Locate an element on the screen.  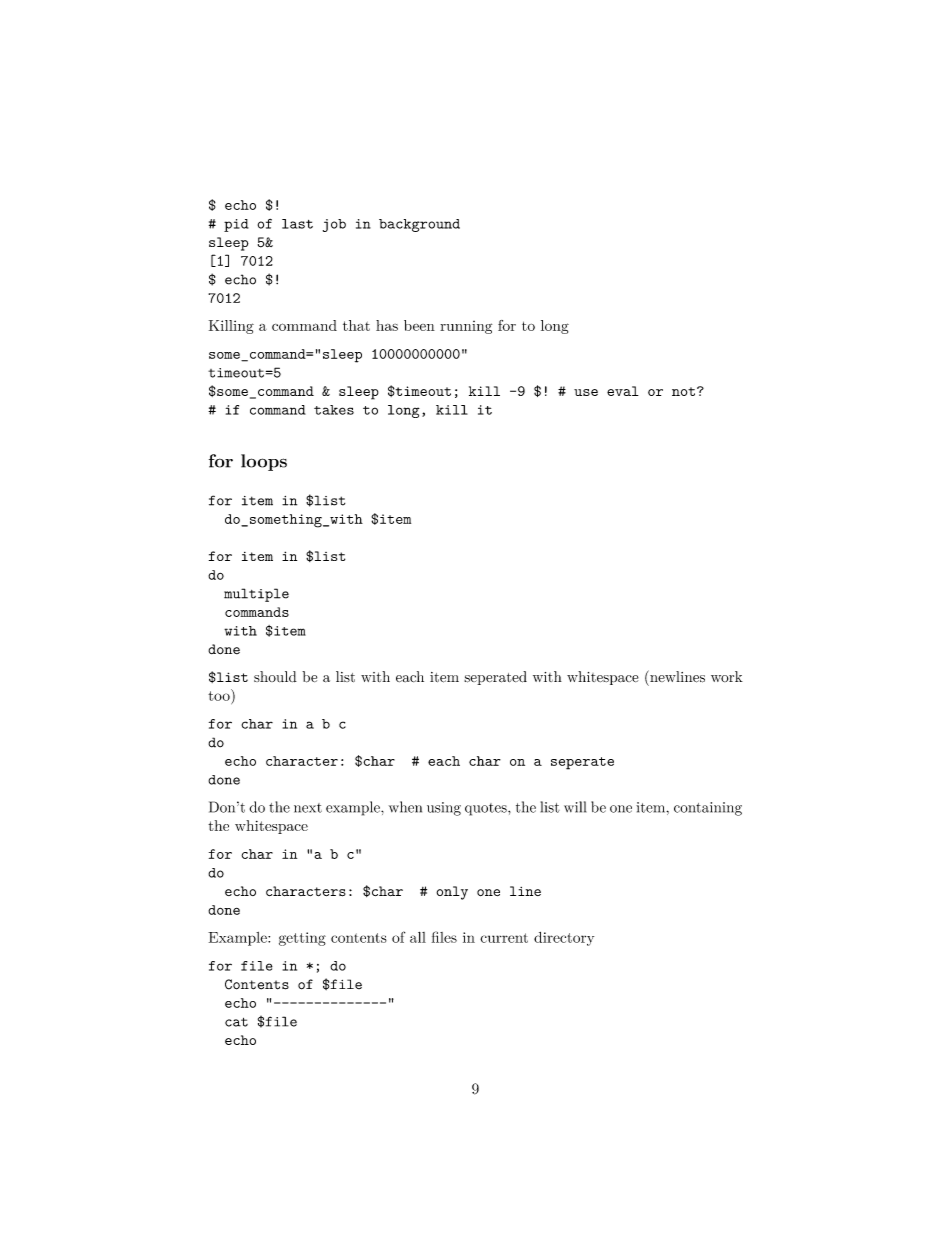
background is located at coordinates (419, 225).
